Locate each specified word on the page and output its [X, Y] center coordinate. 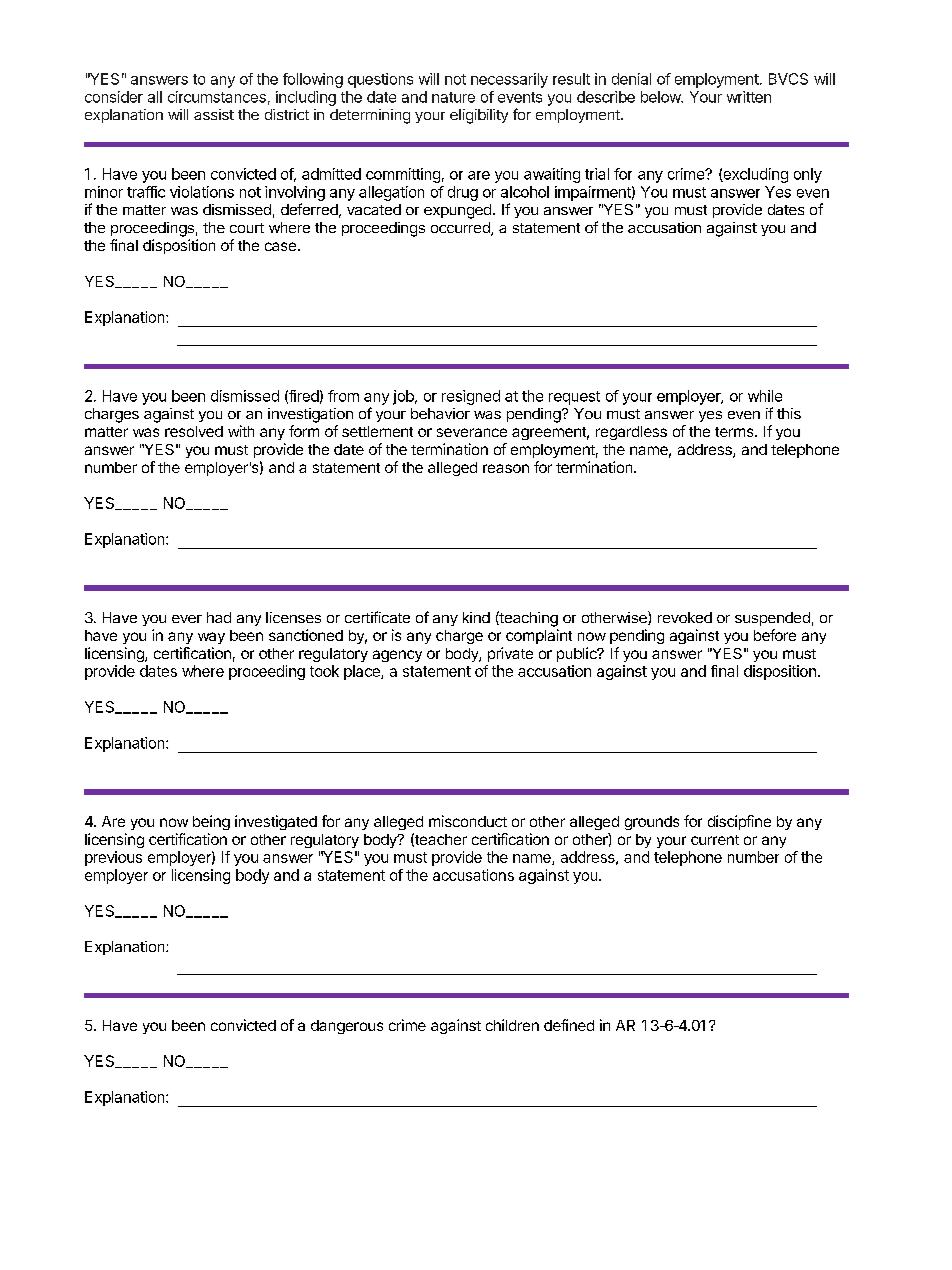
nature [453, 97]
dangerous [347, 1027]
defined [569, 1025]
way [211, 638]
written [749, 97]
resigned [471, 397]
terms [735, 432]
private [510, 654]
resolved [194, 431]
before [775, 635]
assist [214, 114]
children [512, 1025]
